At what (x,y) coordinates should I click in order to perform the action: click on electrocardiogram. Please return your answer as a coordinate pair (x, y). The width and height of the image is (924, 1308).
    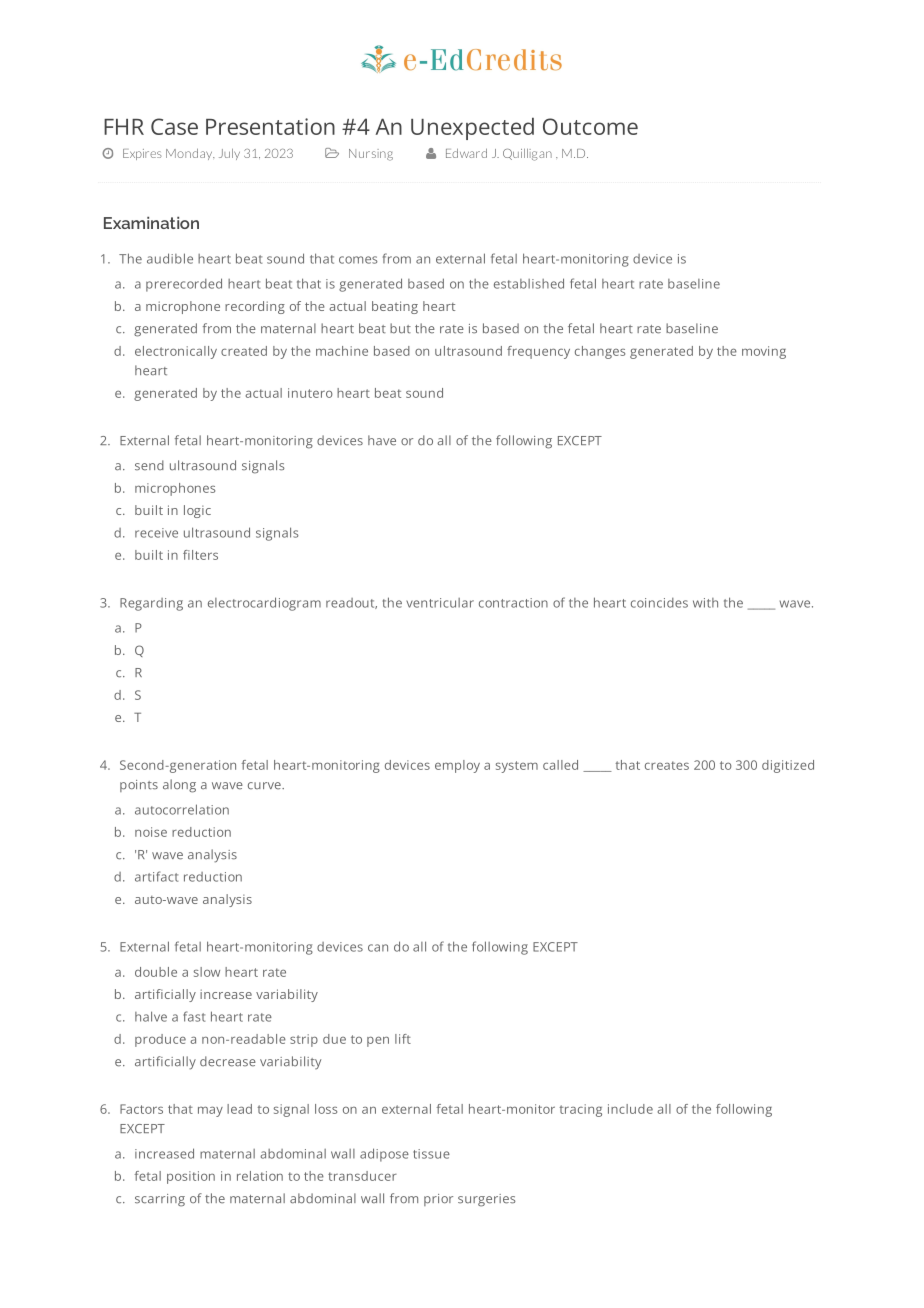
    Looking at the image, I should click on (264, 604).
